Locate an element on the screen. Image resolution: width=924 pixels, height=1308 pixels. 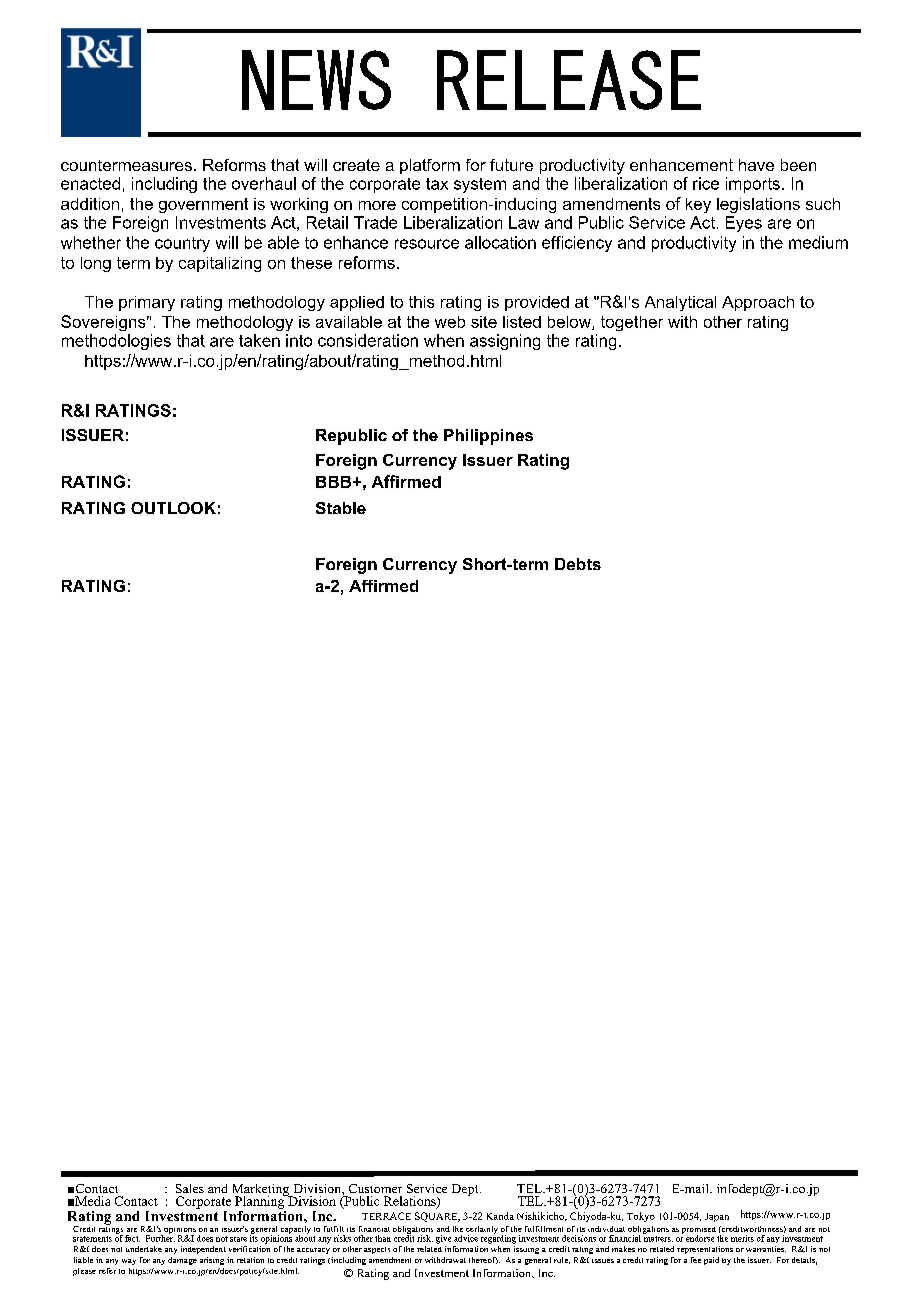
have is located at coordinates (756, 165).
